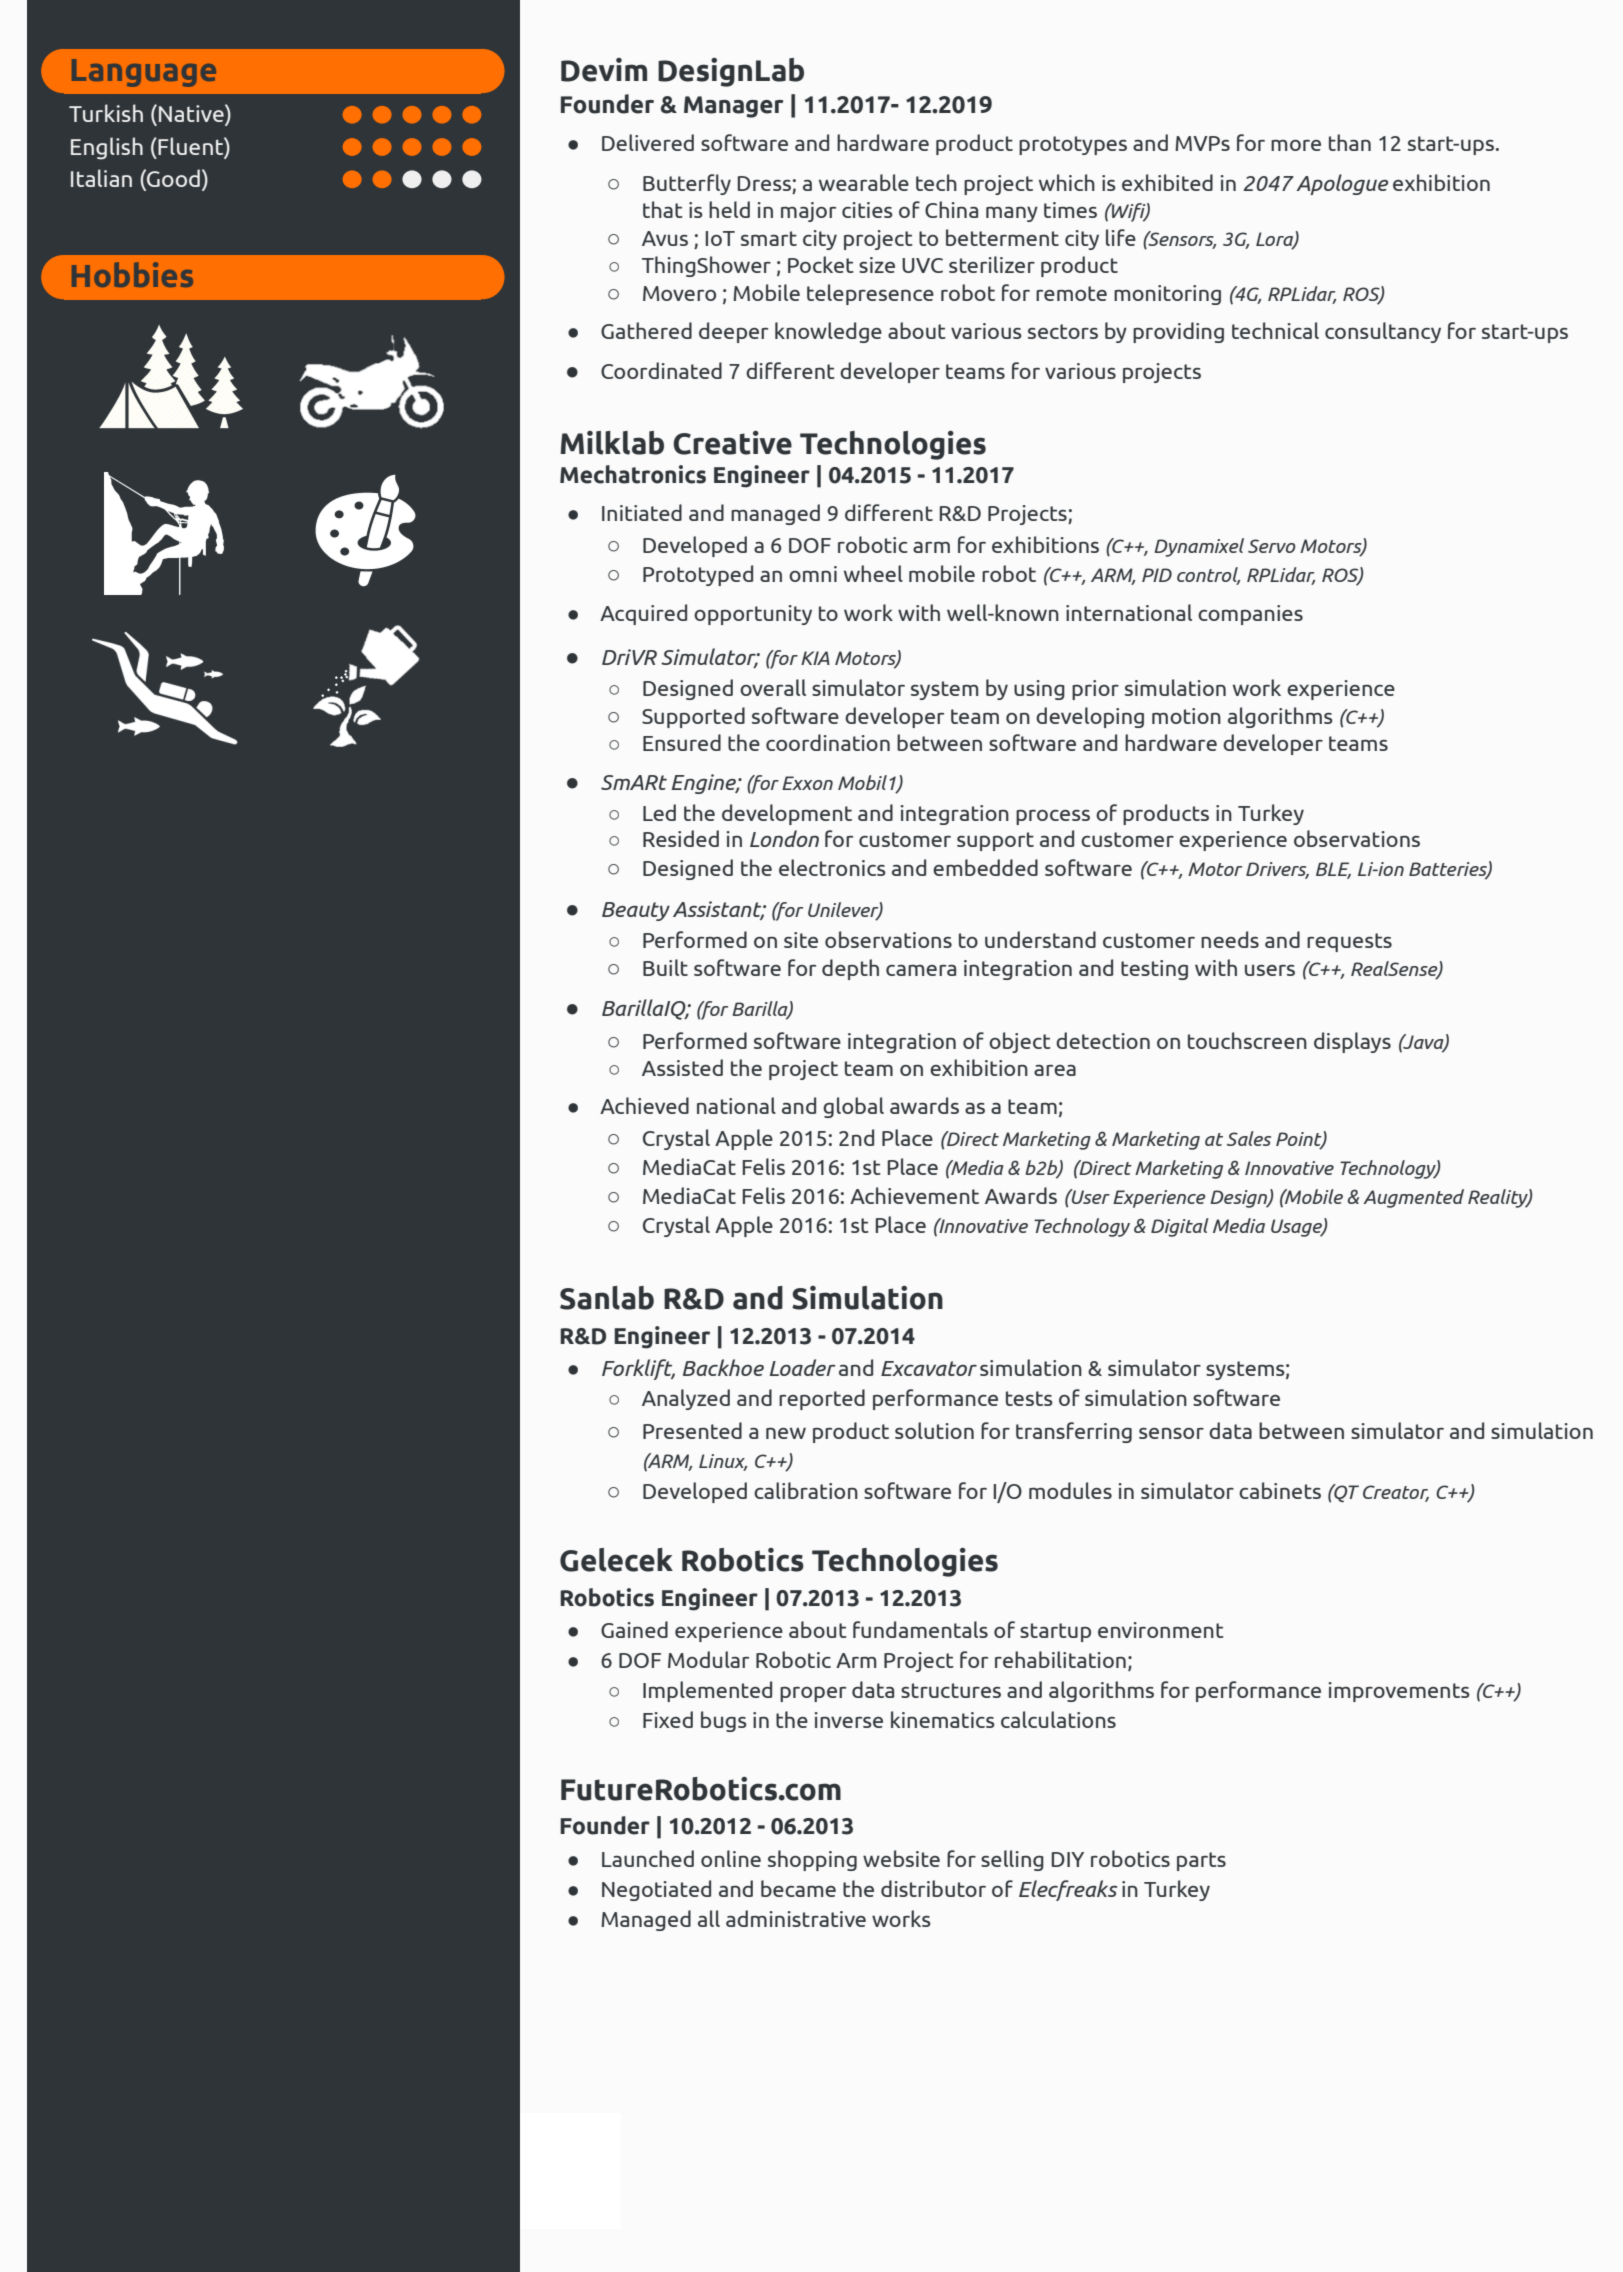 The width and height of the screenshot is (1623, 2272). Describe the element at coordinates (850, 969) in the screenshot. I see `depth` at that location.
